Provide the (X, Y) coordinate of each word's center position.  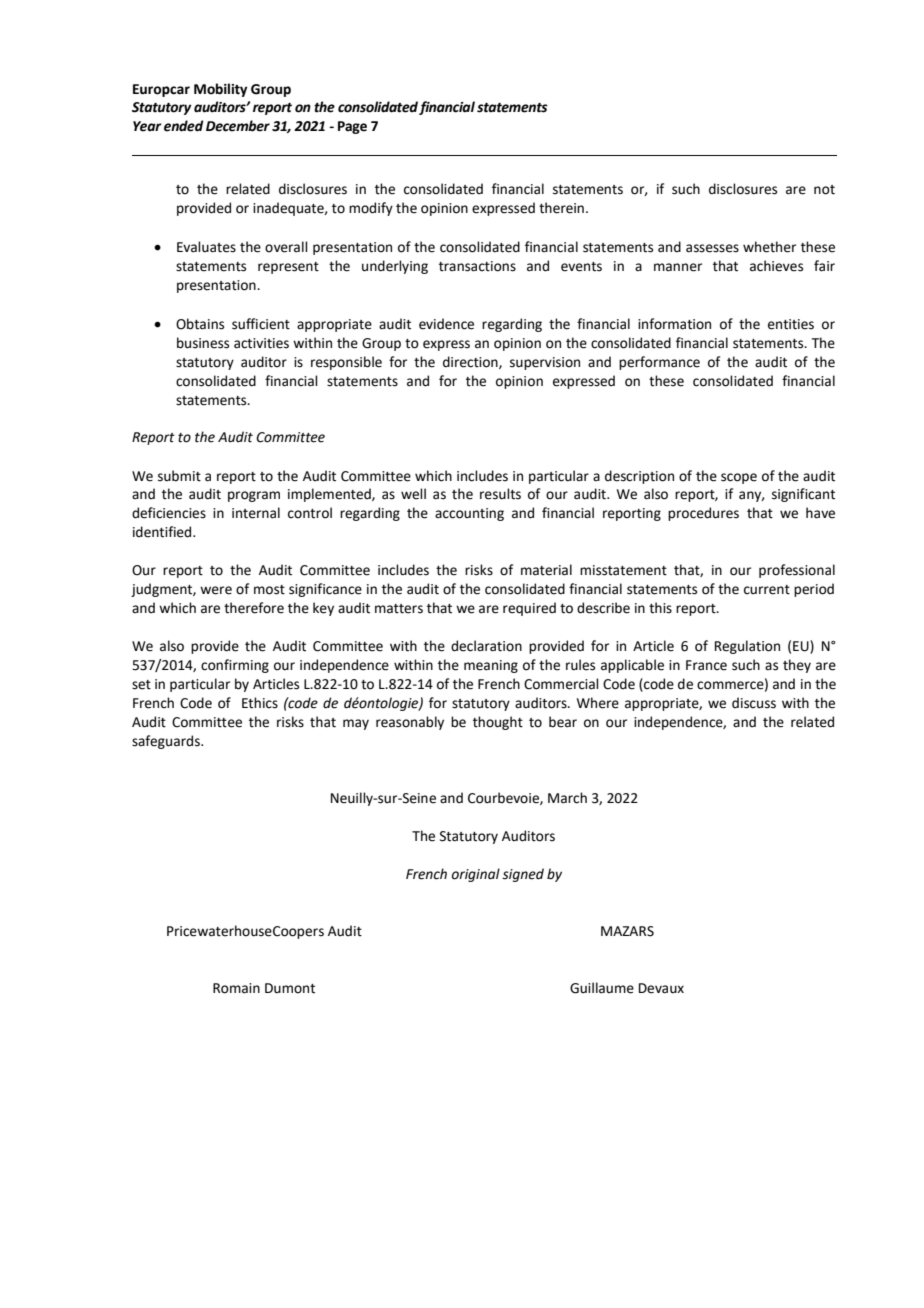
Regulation (747, 647)
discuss (754, 703)
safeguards (167, 742)
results (500, 494)
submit (179, 476)
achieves (776, 266)
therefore (254, 608)
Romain (236, 988)
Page (352, 127)
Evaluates (206, 247)
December (238, 126)
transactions (477, 266)
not (824, 190)
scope (739, 478)
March (567, 798)
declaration (486, 646)
